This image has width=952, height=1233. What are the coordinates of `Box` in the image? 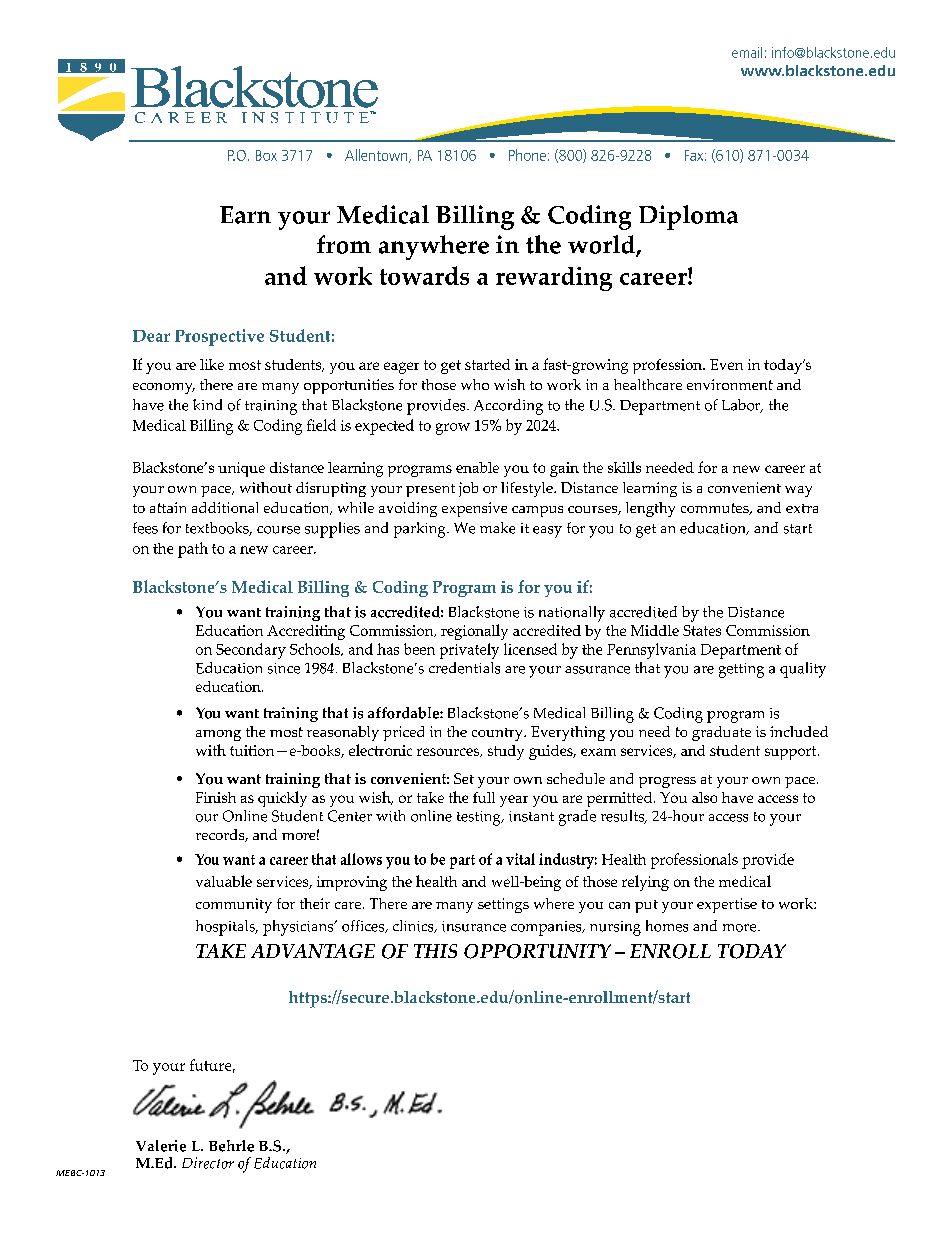 It's located at (266, 155).
